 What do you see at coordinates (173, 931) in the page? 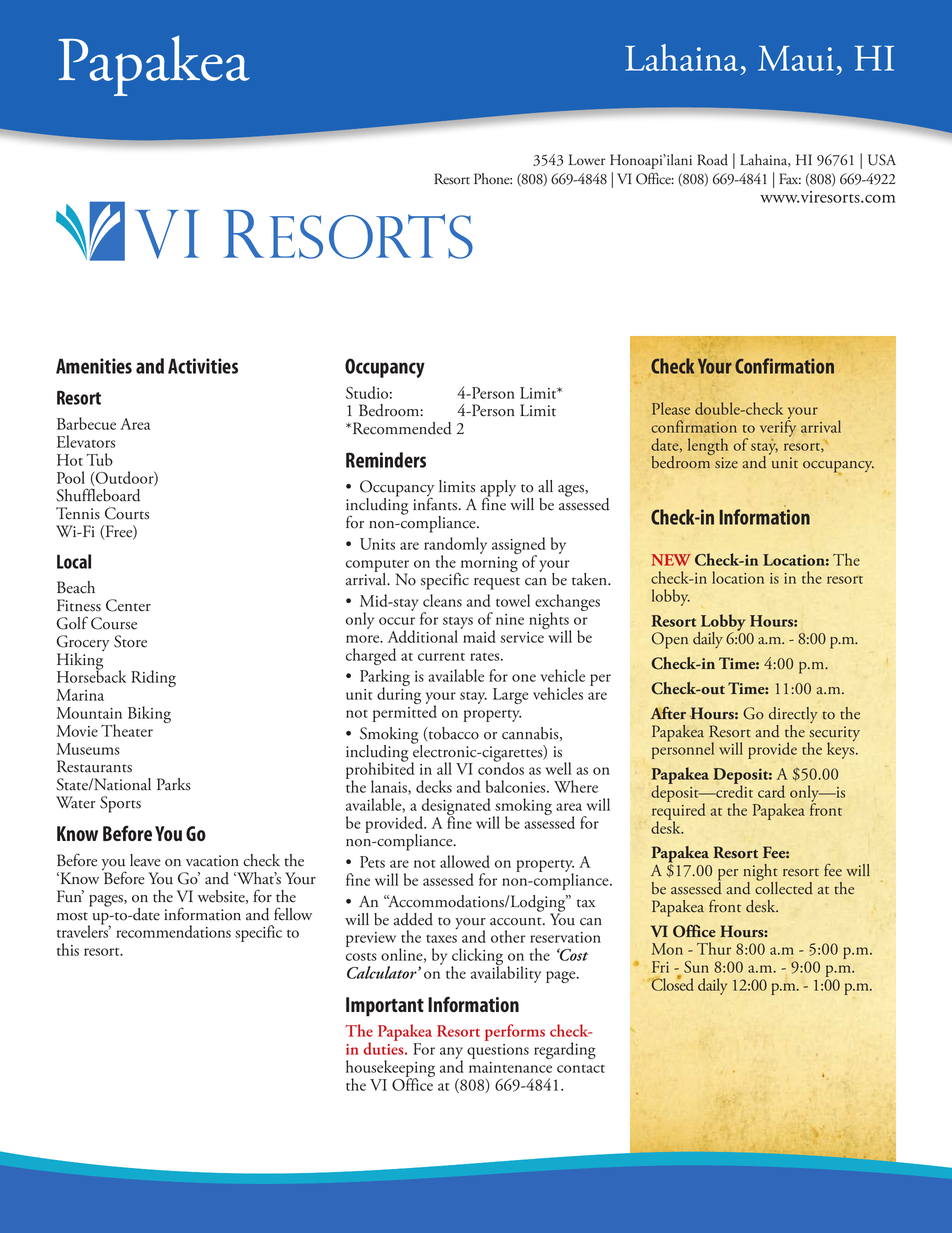
I see `recommendations` at bounding box center [173, 931].
